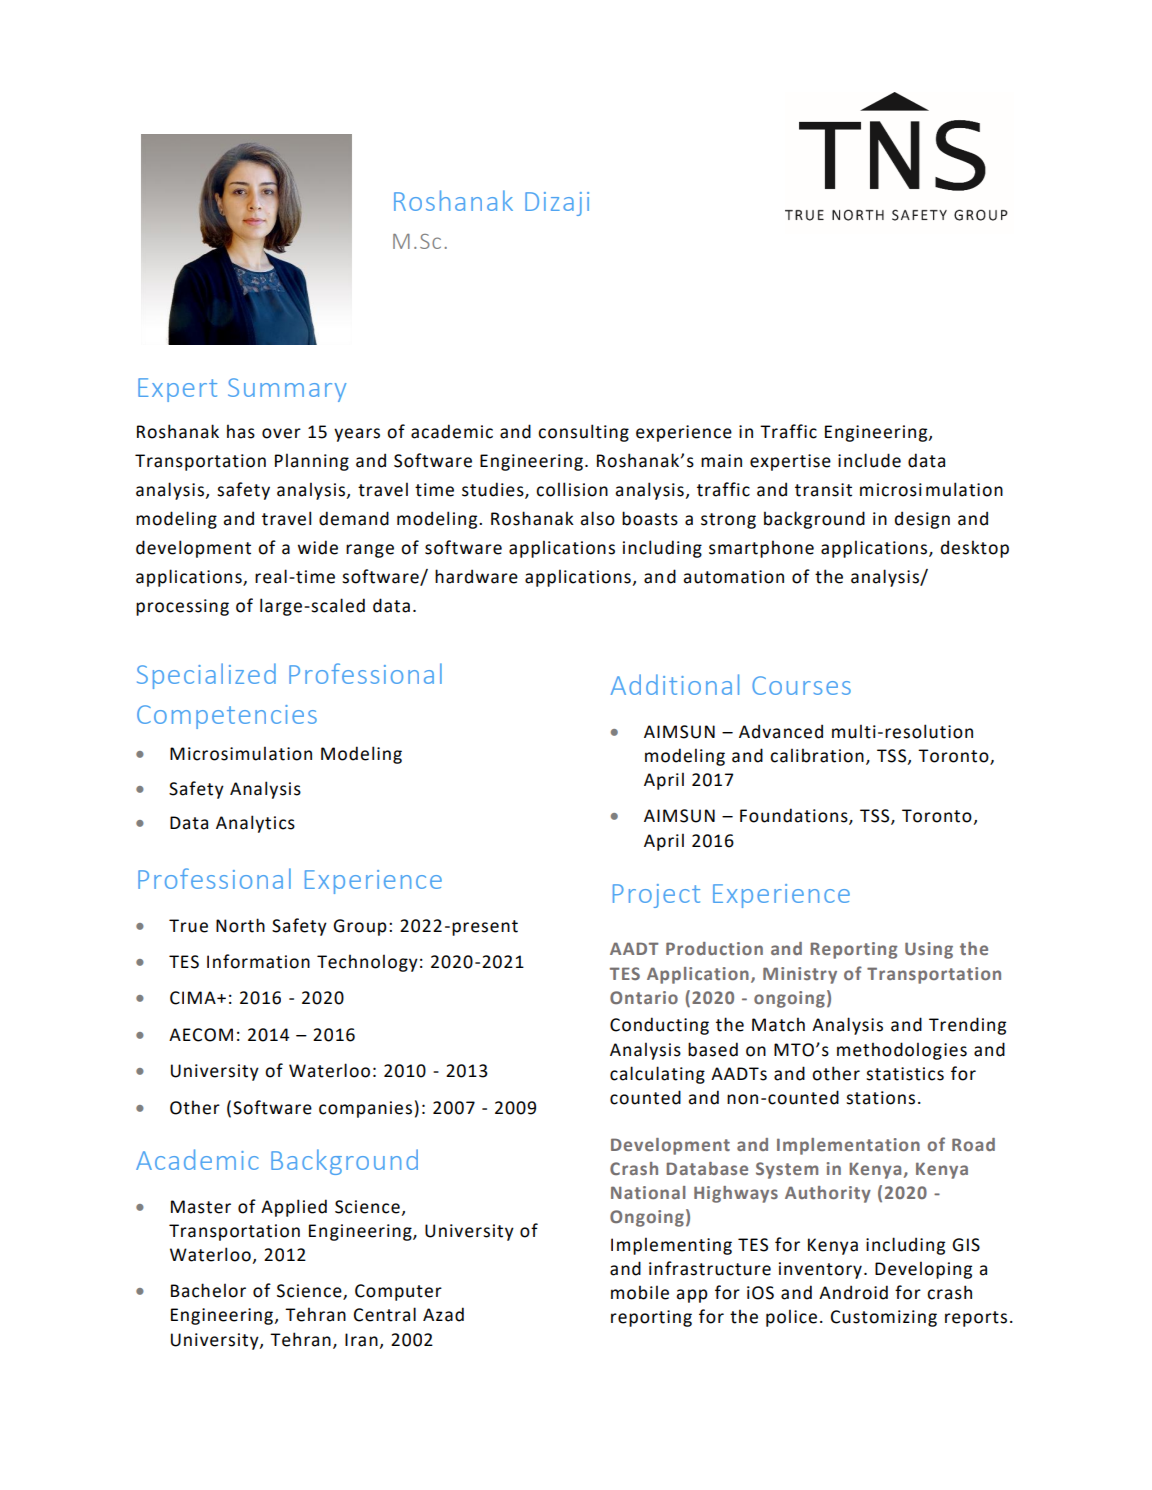 This screenshot has width=1152, height=1490. What do you see at coordinates (281, 433) in the screenshot?
I see `over` at bounding box center [281, 433].
